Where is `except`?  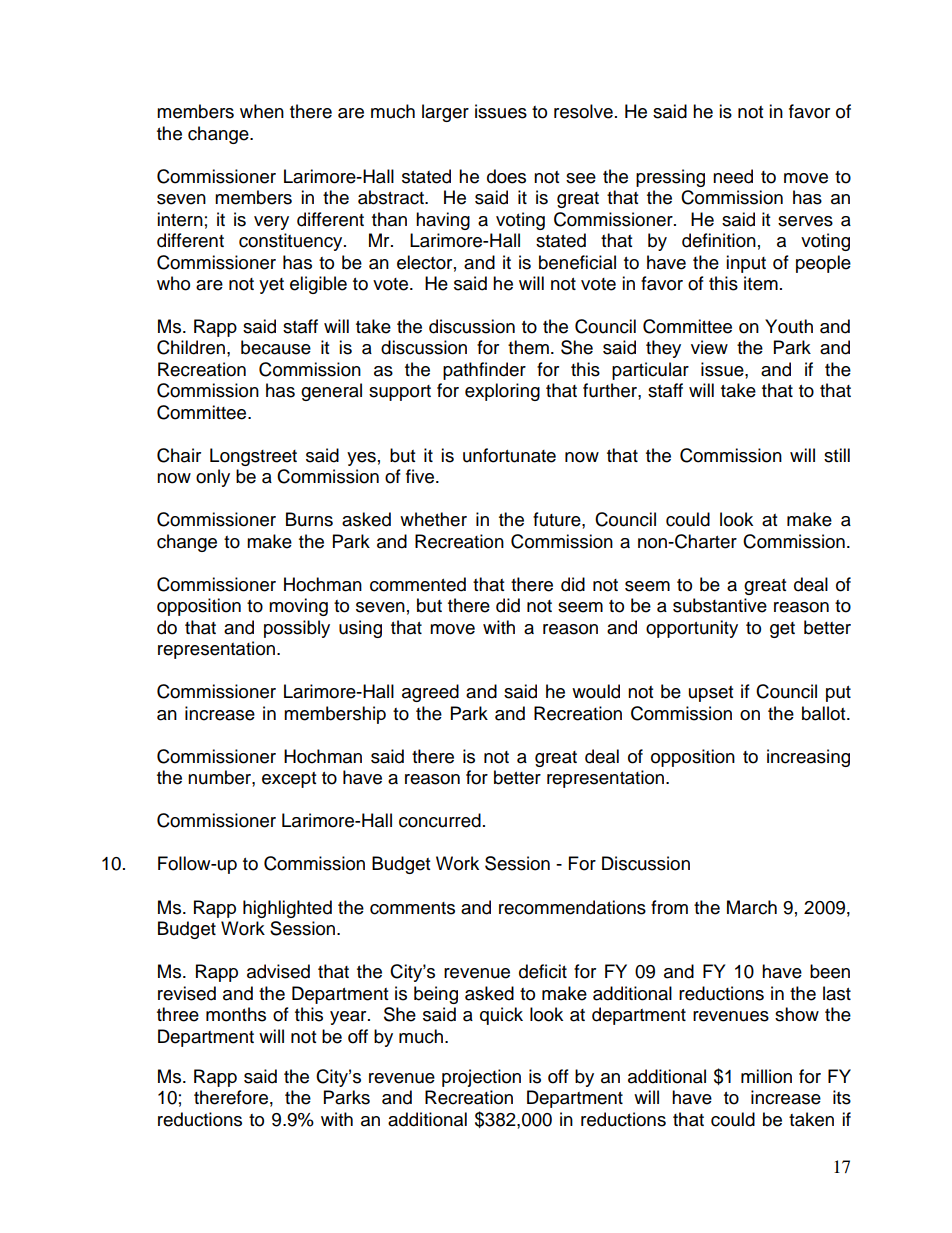
except is located at coordinates (289, 780).
